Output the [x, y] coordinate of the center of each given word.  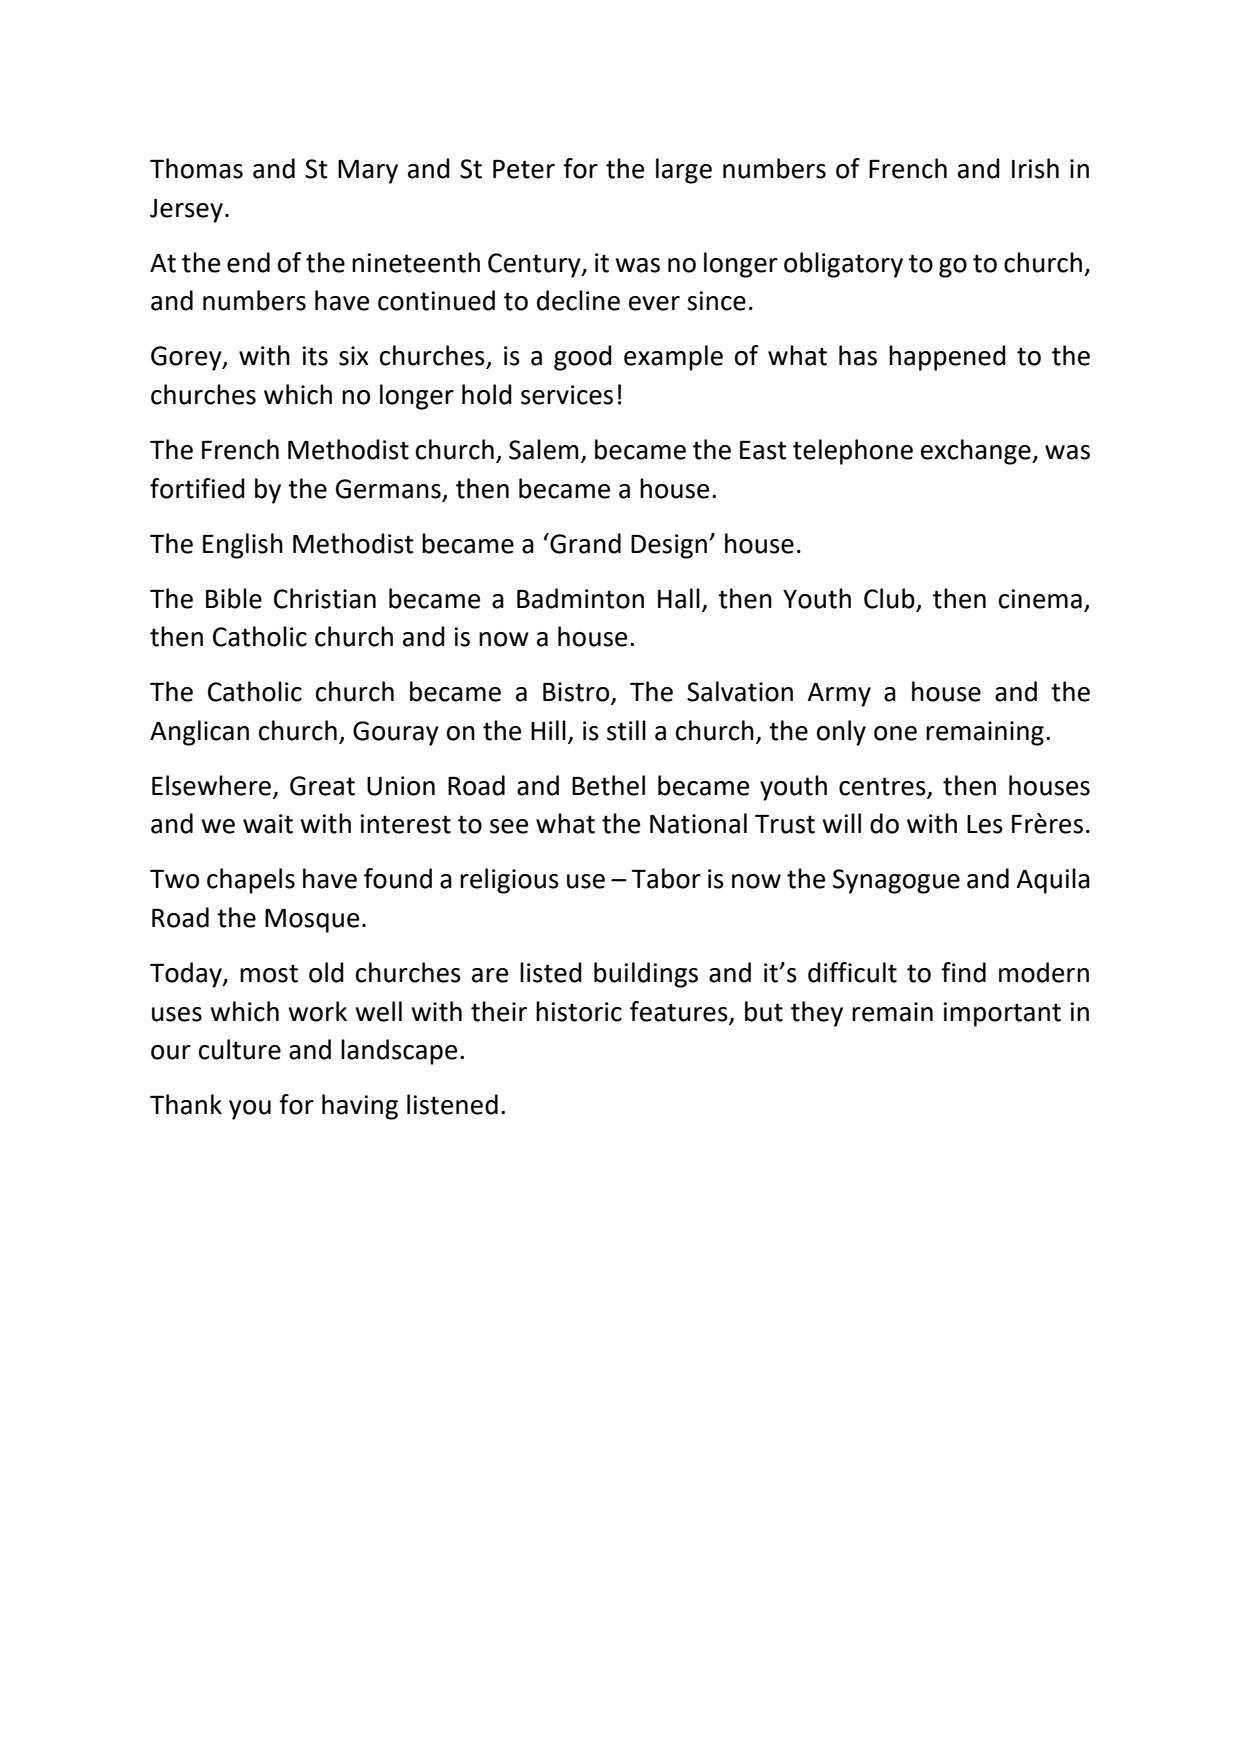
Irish [1035, 168]
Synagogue [896, 881]
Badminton [580, 598]
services [567, 395]
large [684, 171]
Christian [325, 598]
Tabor [666, 878]
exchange [977, 452]
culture [240, 1049]
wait [268, 824]
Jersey [186, 211]
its [315, 356]
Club [889, 598]
